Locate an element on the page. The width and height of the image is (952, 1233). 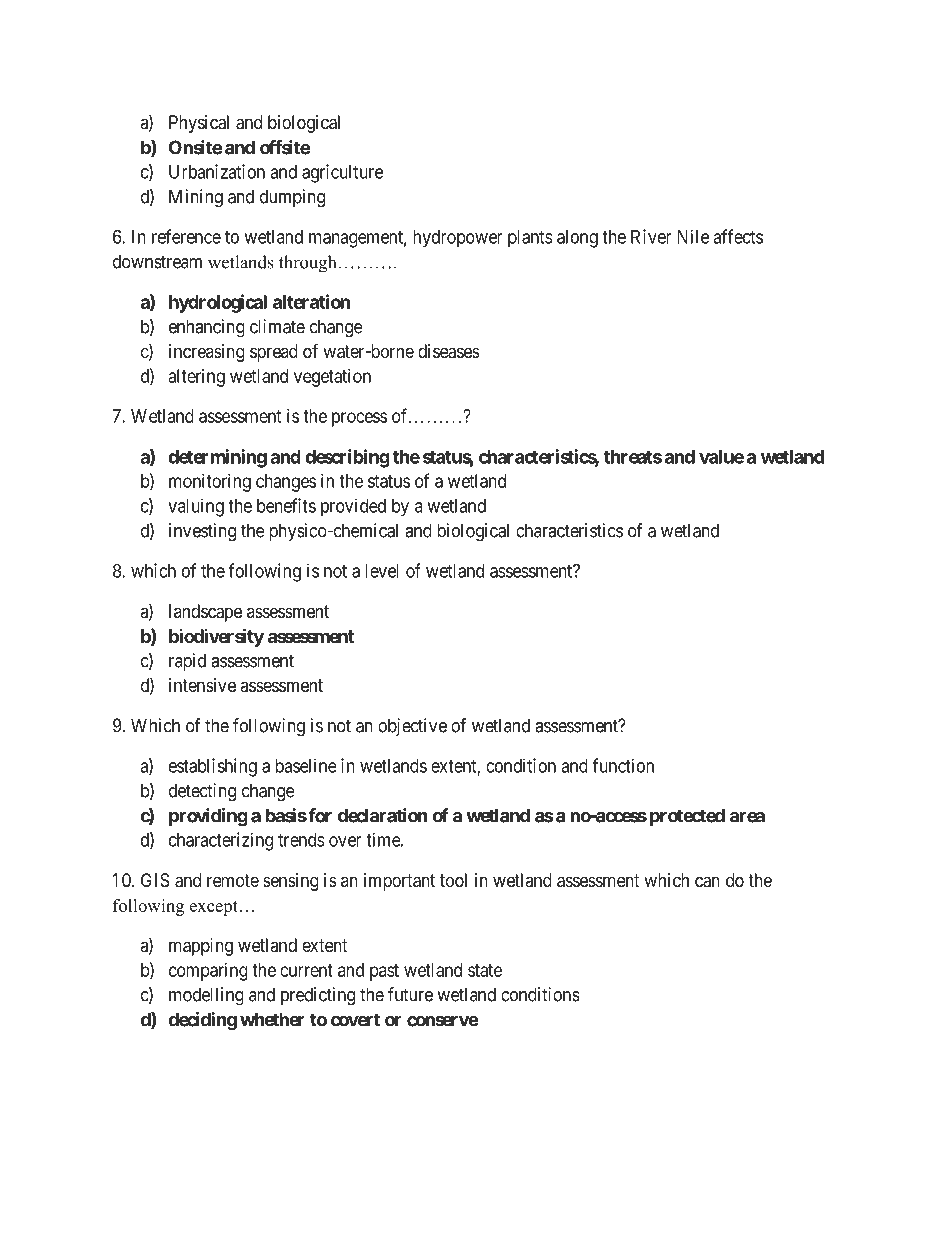
Nile is located at coordinates (693, 236).
